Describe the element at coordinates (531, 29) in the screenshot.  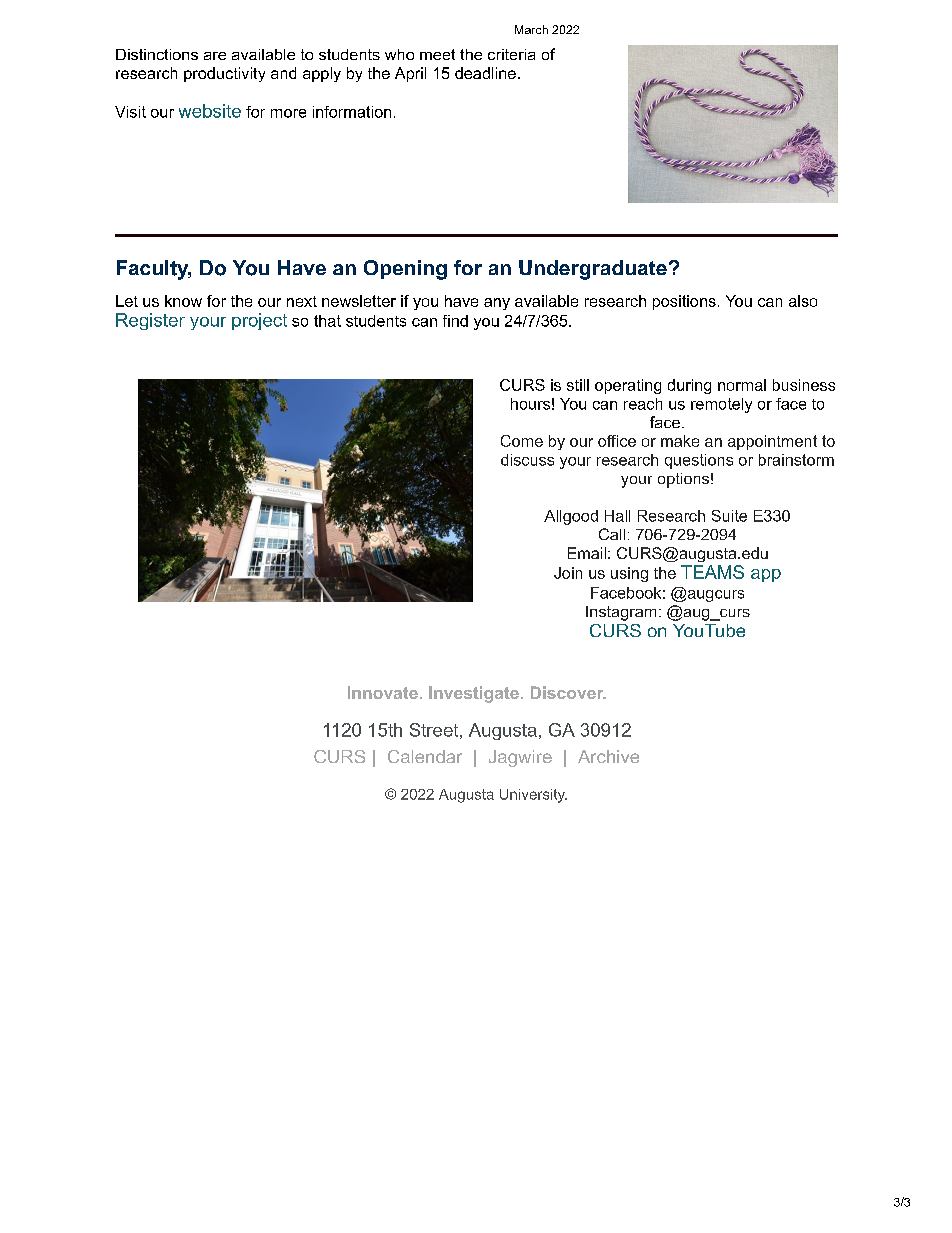
I see `March` at that location.
